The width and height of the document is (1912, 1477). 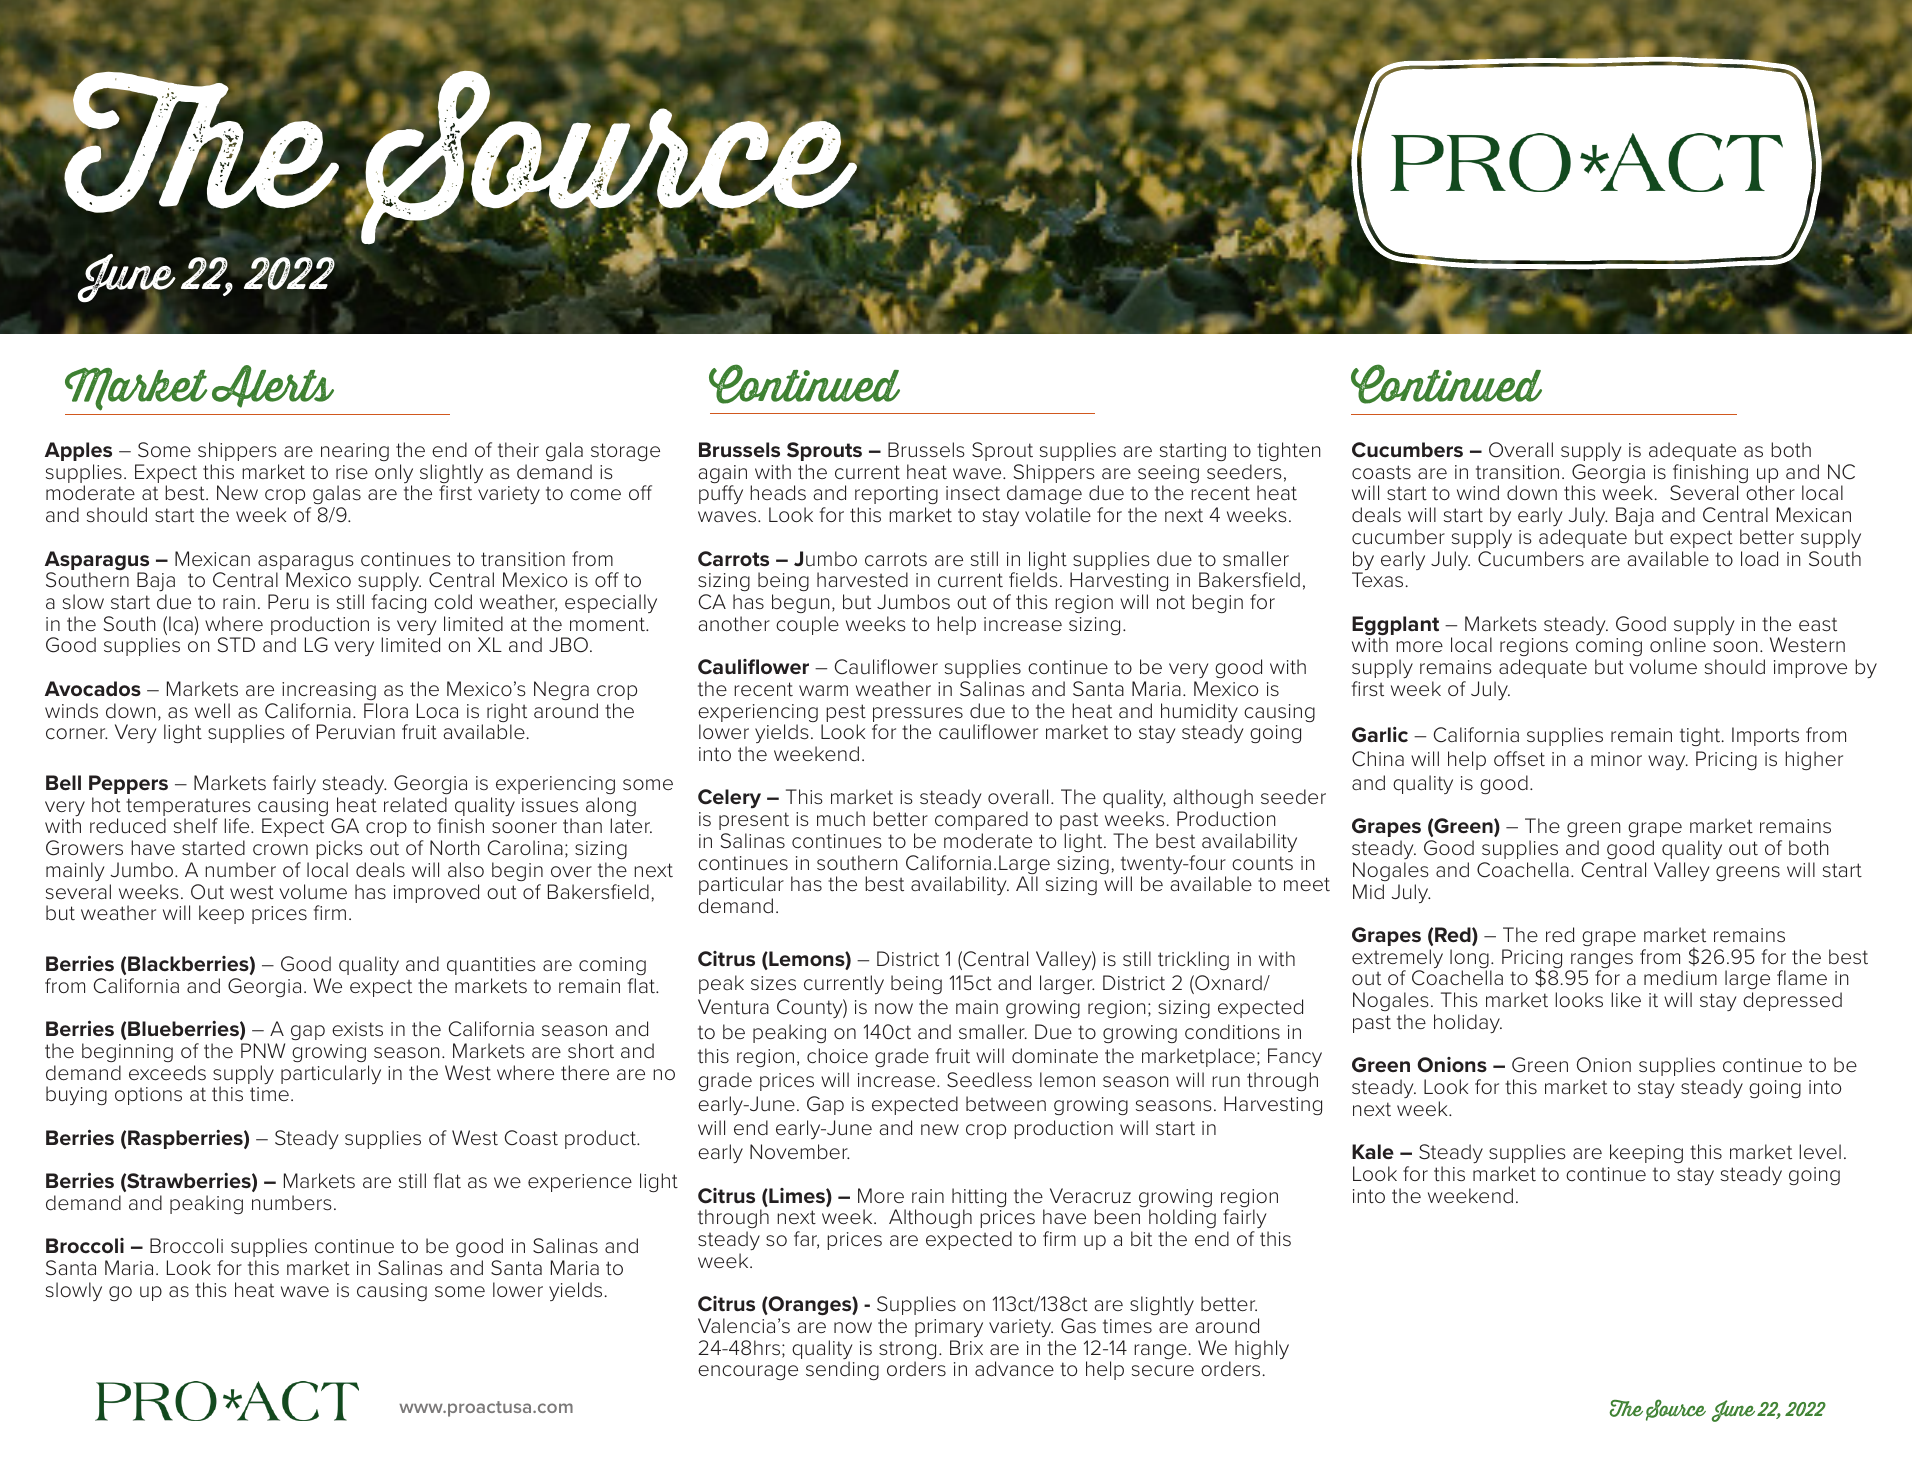 What do you see at coordinates (1168, 475) in the document?
I see `seeing` at bounding box center [1168, 475].
